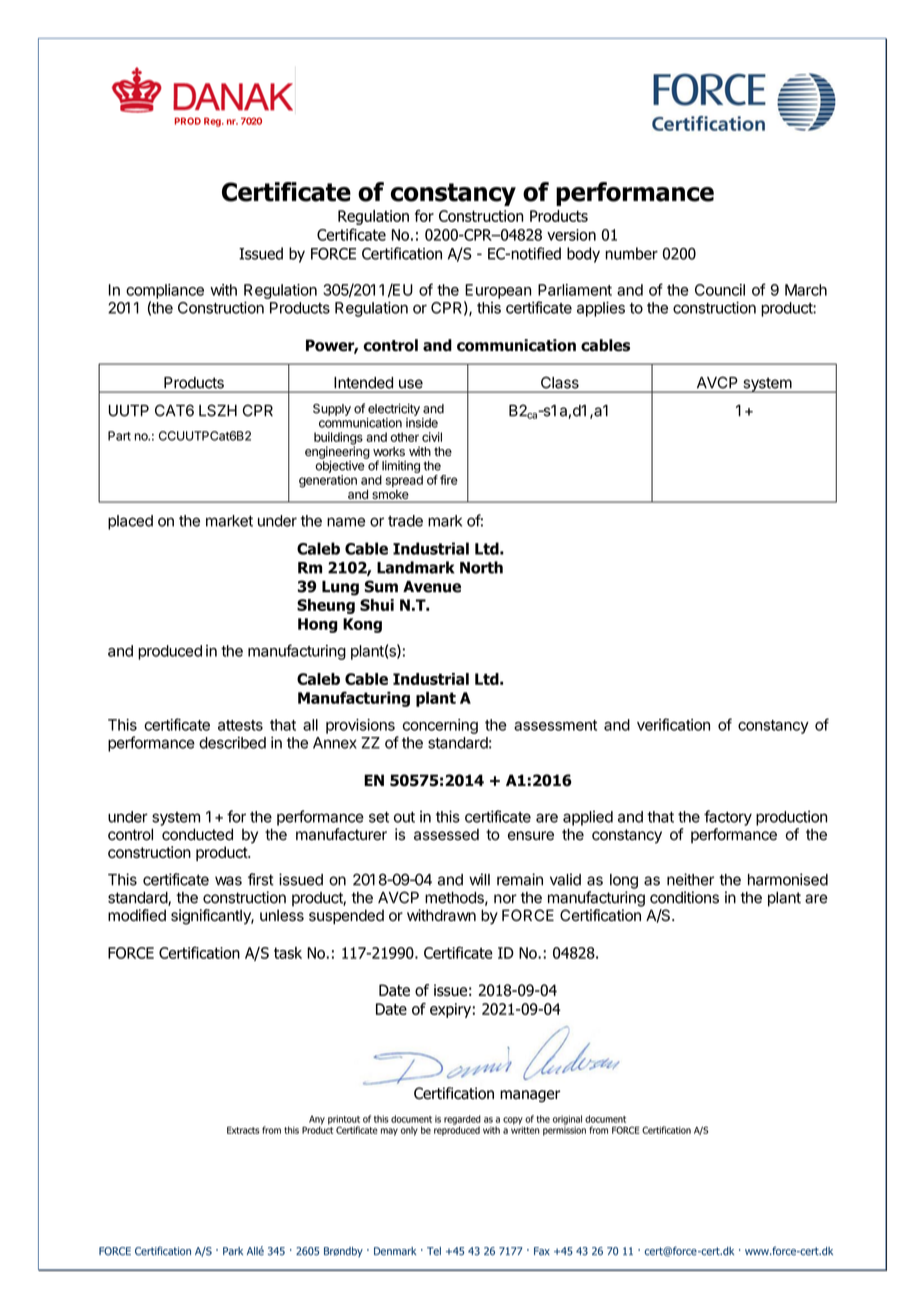 The height and width of the image is (1308, 924). Describe the element at coordinates (233, 1251) in the image. I see `Park` at that location.
